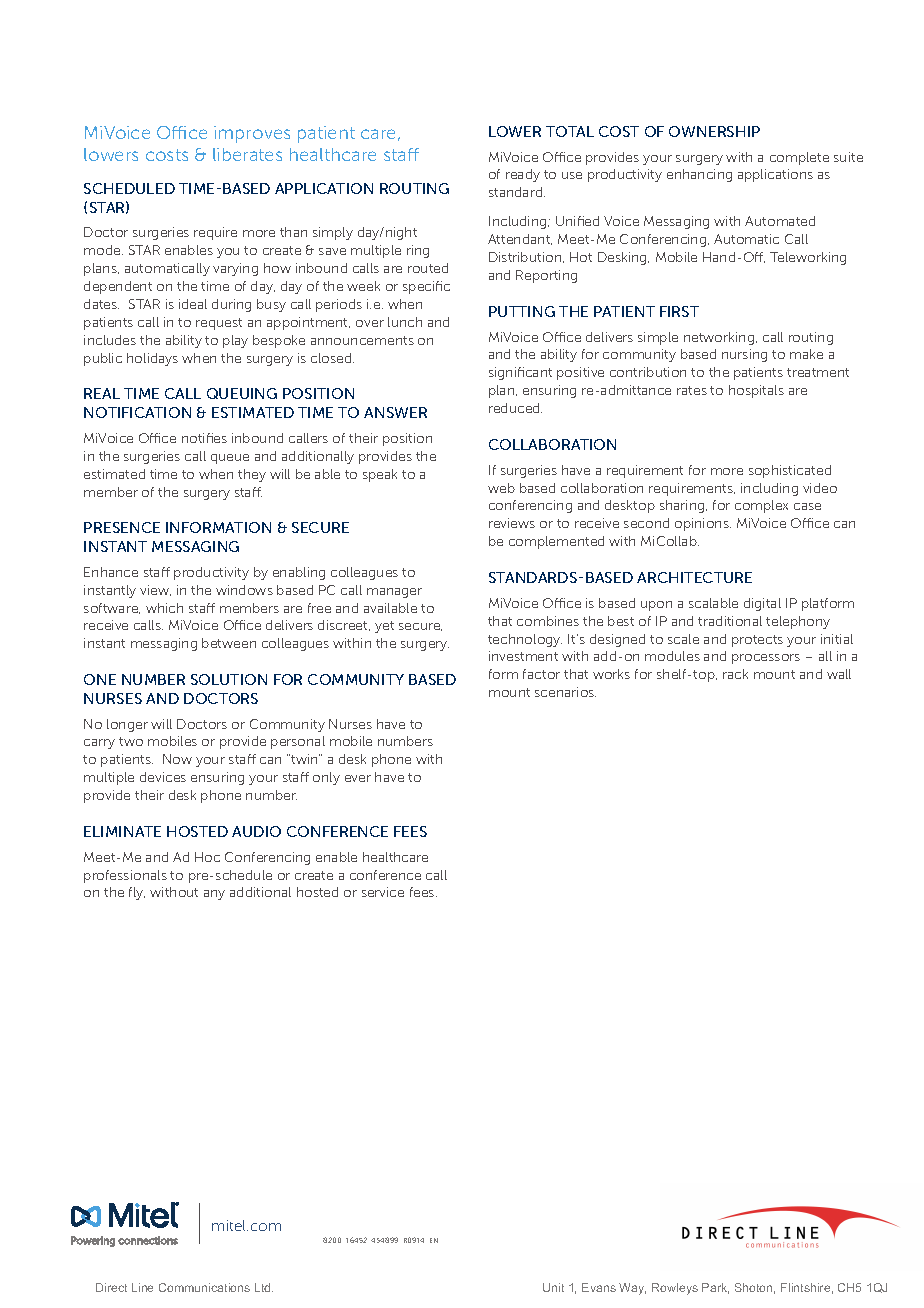  What do you see at coordinates (735, 674) in the screenshot?
I see `rack` at bounding box center [735, 674].
